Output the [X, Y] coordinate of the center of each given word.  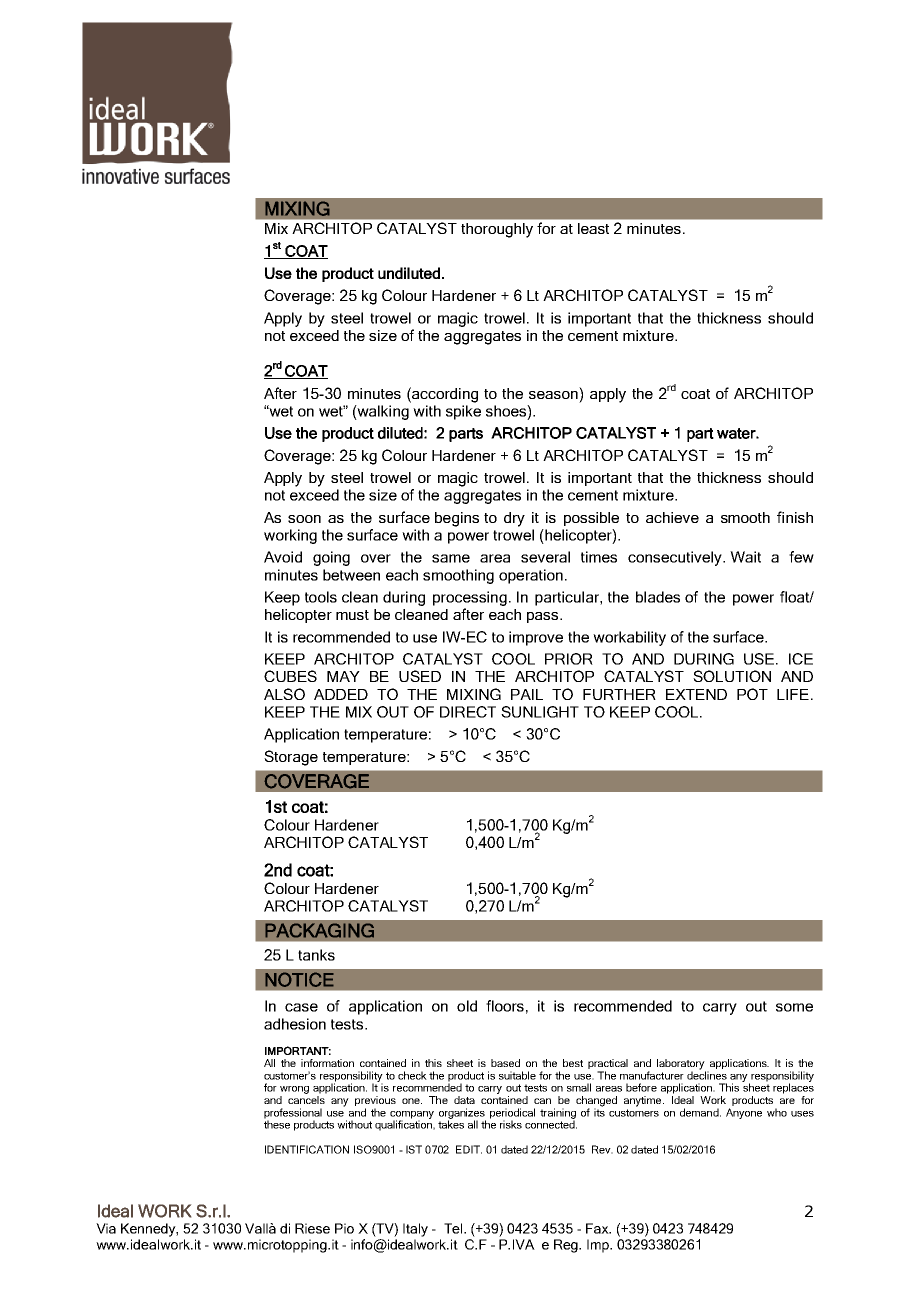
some [794, 1007]
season [553, 395]
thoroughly [497, 230]
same [451, 558]
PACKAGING [319, 930]
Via [106, 1228]
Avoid [283, 557]
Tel [454, 1228]
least [593, 228]
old [467, 1006]
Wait [745, 557]
